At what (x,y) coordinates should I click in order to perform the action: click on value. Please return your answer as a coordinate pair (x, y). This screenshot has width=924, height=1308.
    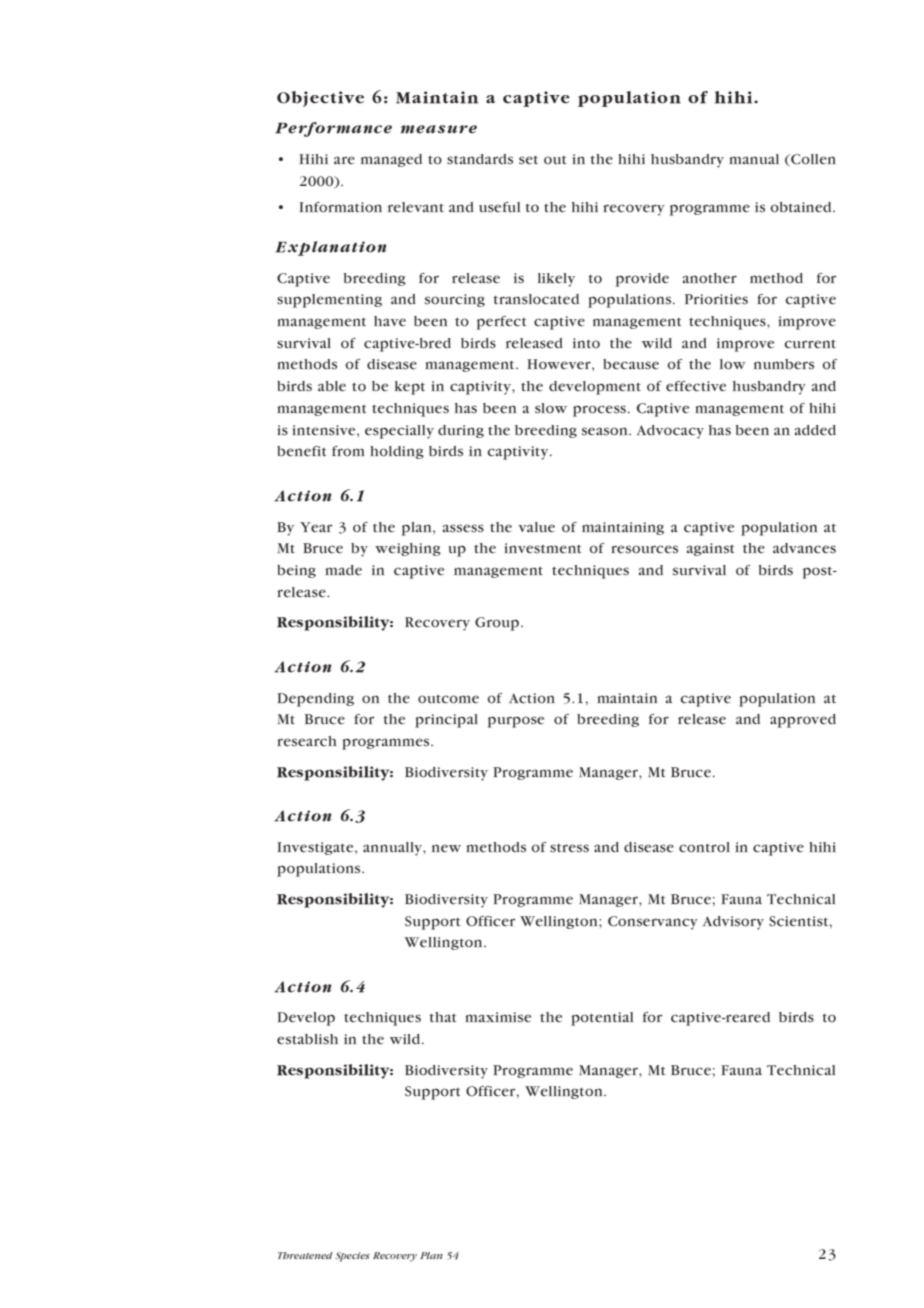
    Looking at the image, I should click on (536, 527).
